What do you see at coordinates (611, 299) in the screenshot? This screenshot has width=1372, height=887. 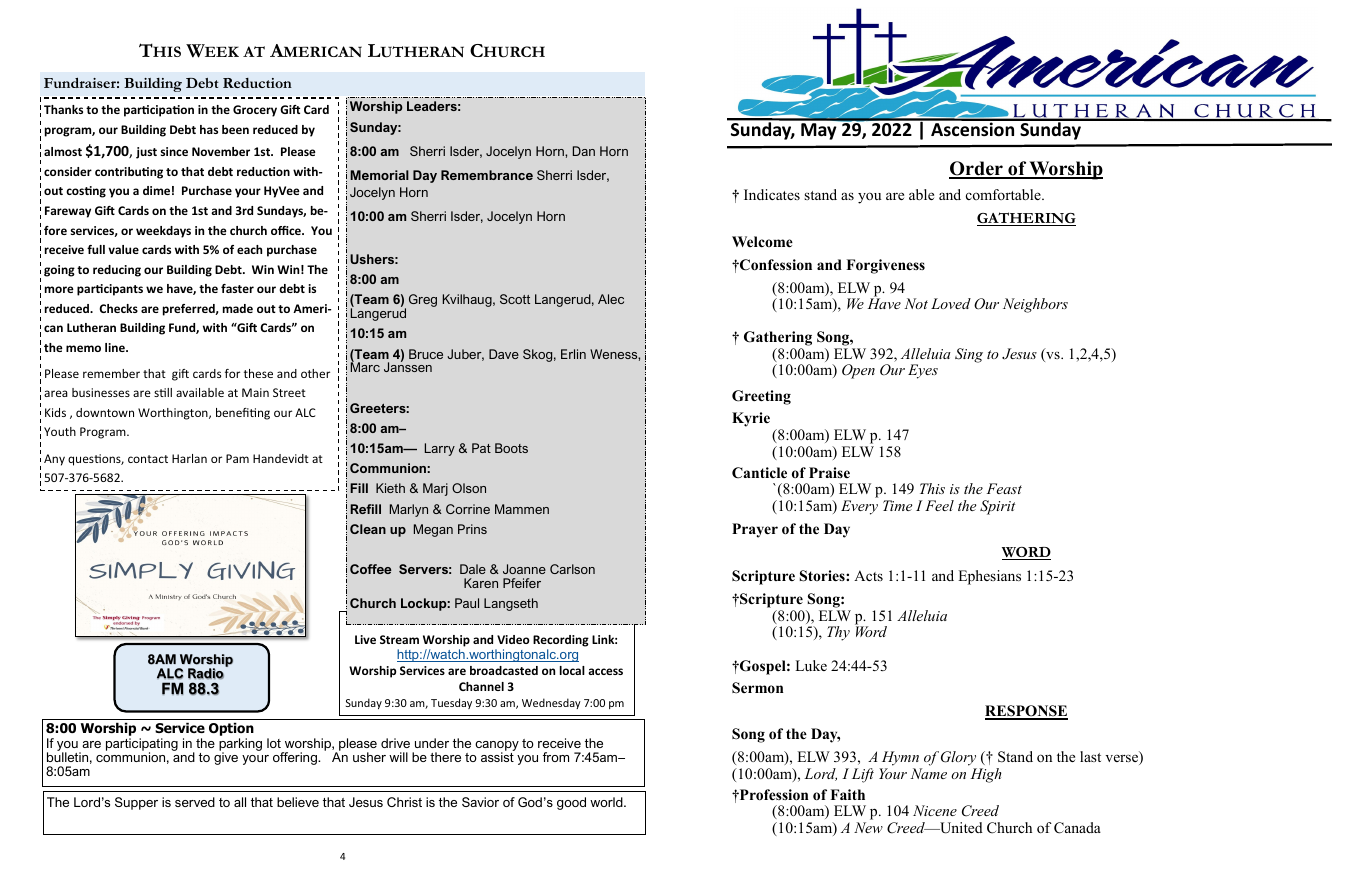 I see `Alec` at bounding box center [611, 299].
